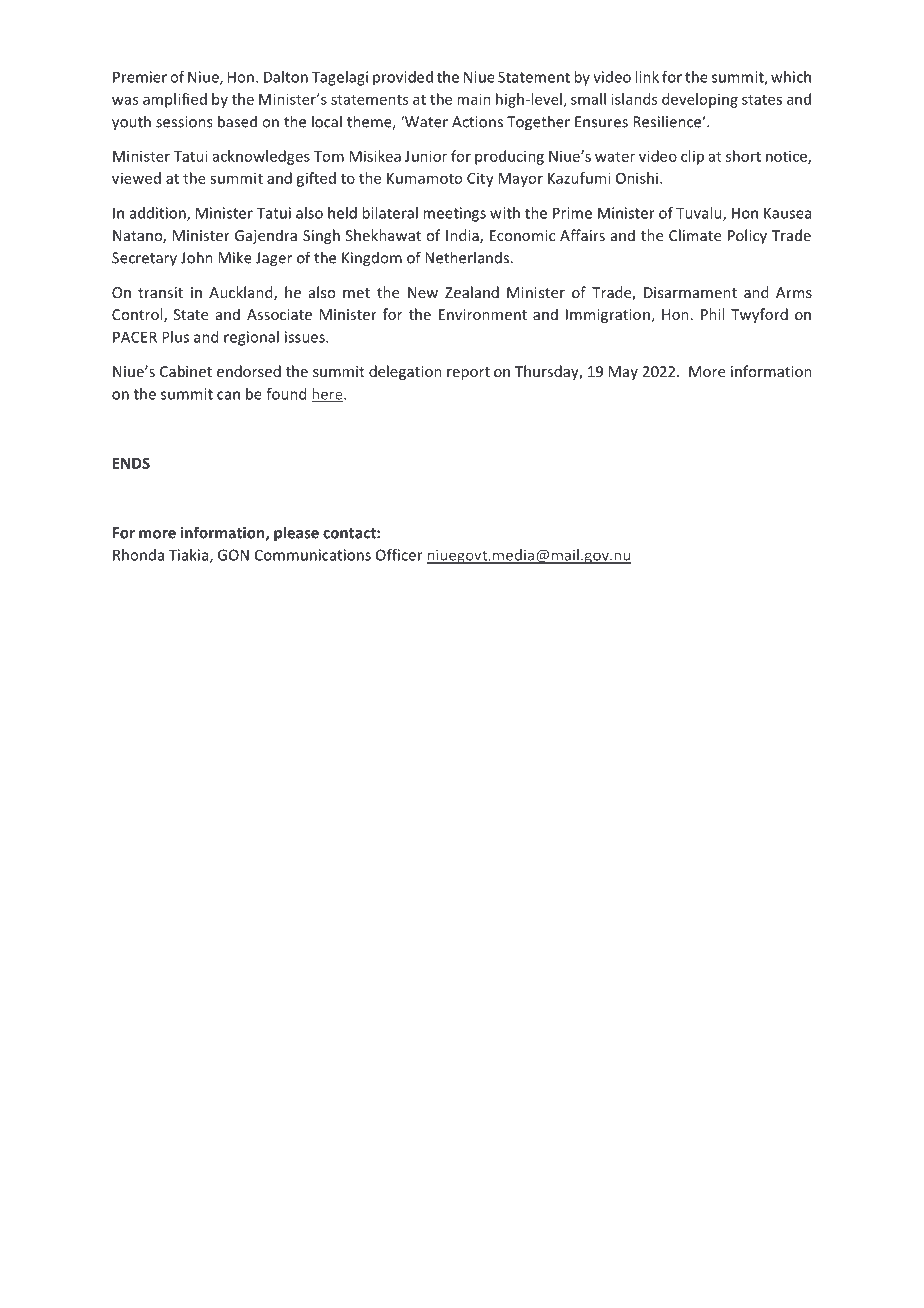 The height and width of the image is (1308, 924). What do you see at coordinates (175, 100) in the image?
I see `amplified` at bounding box center [175, 100].
